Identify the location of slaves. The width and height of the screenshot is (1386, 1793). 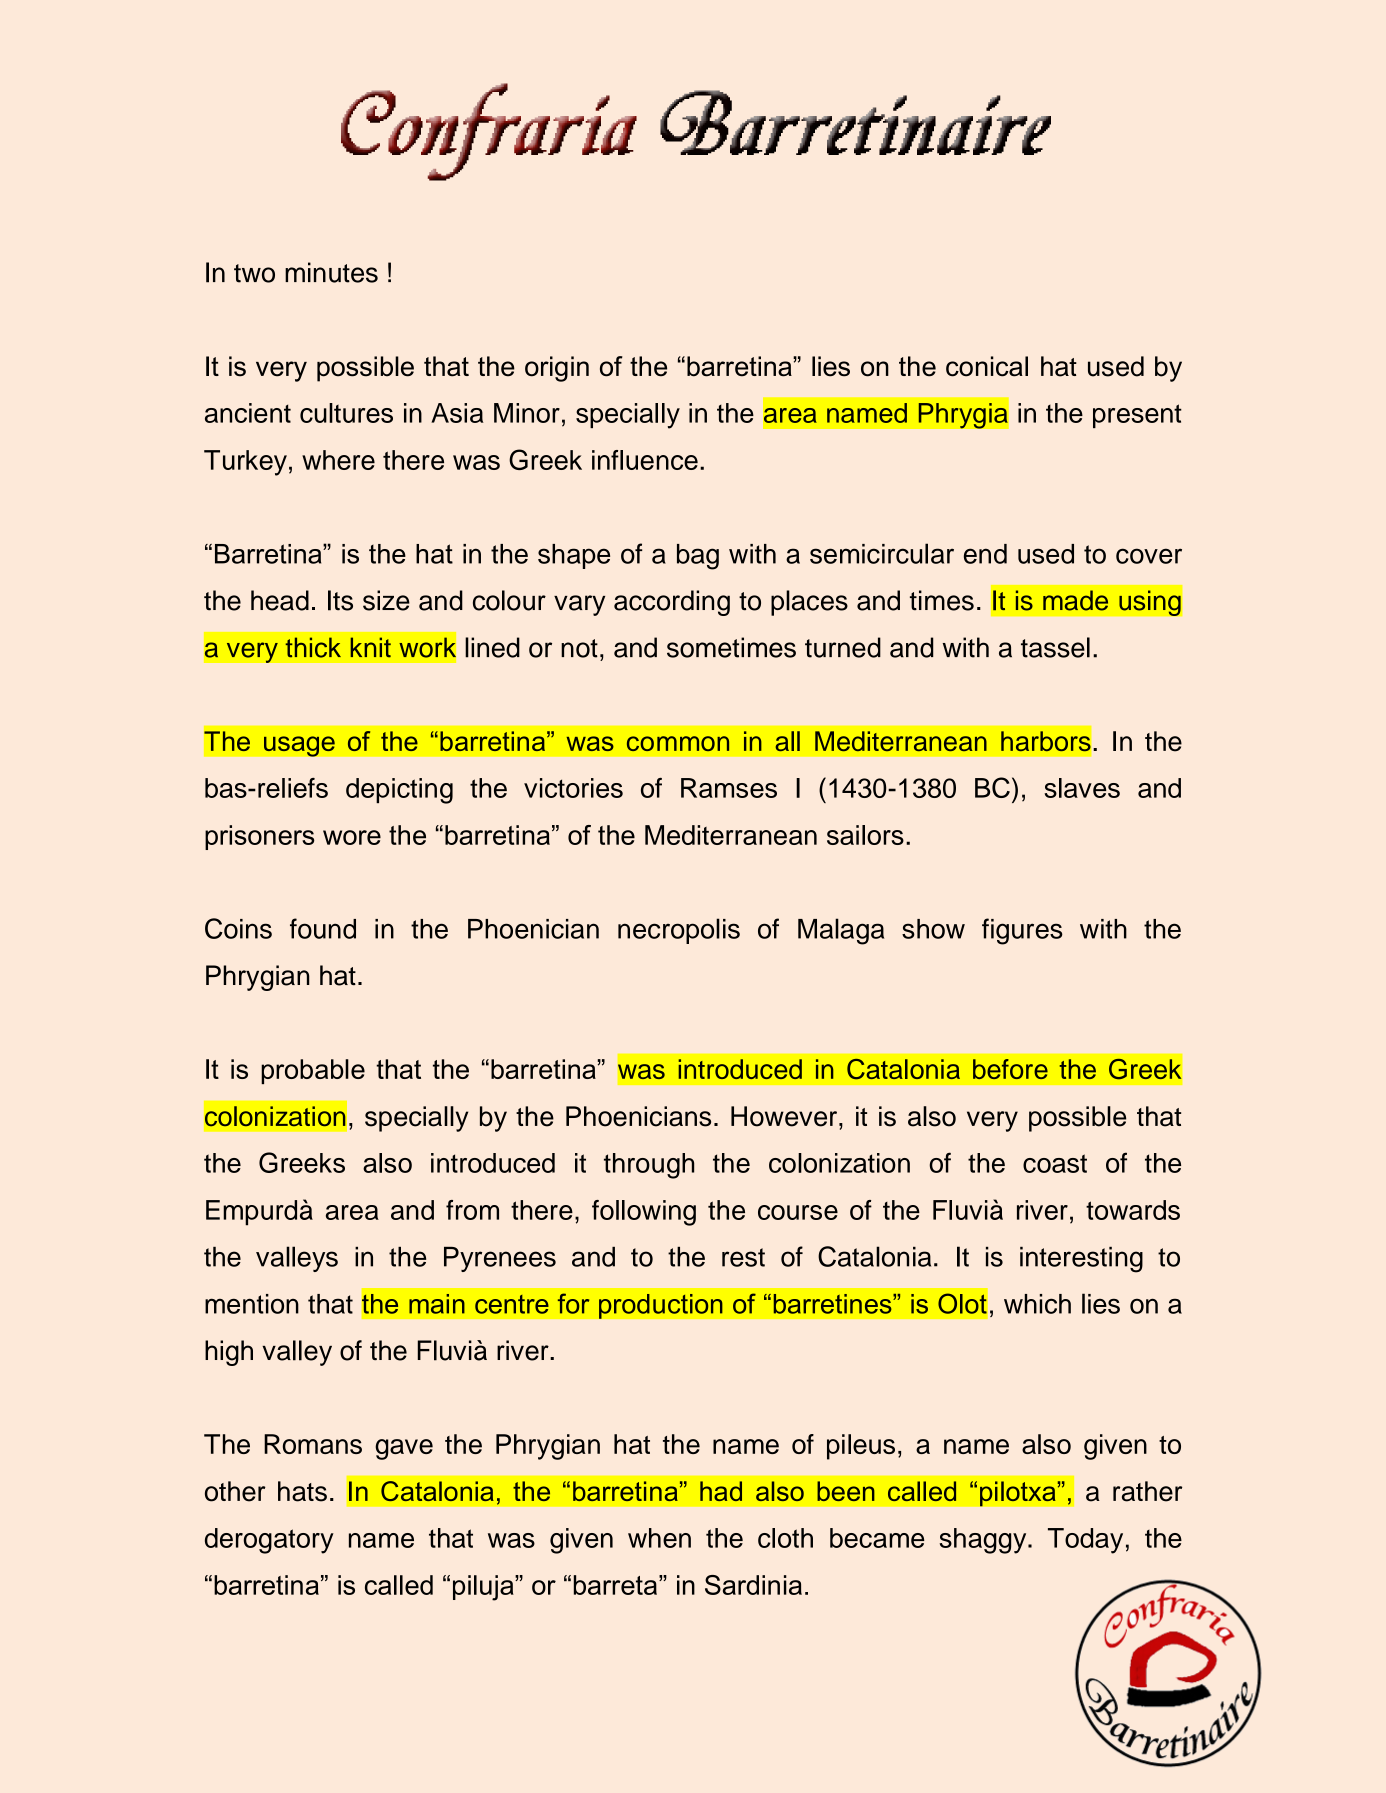
(1082, 788).
